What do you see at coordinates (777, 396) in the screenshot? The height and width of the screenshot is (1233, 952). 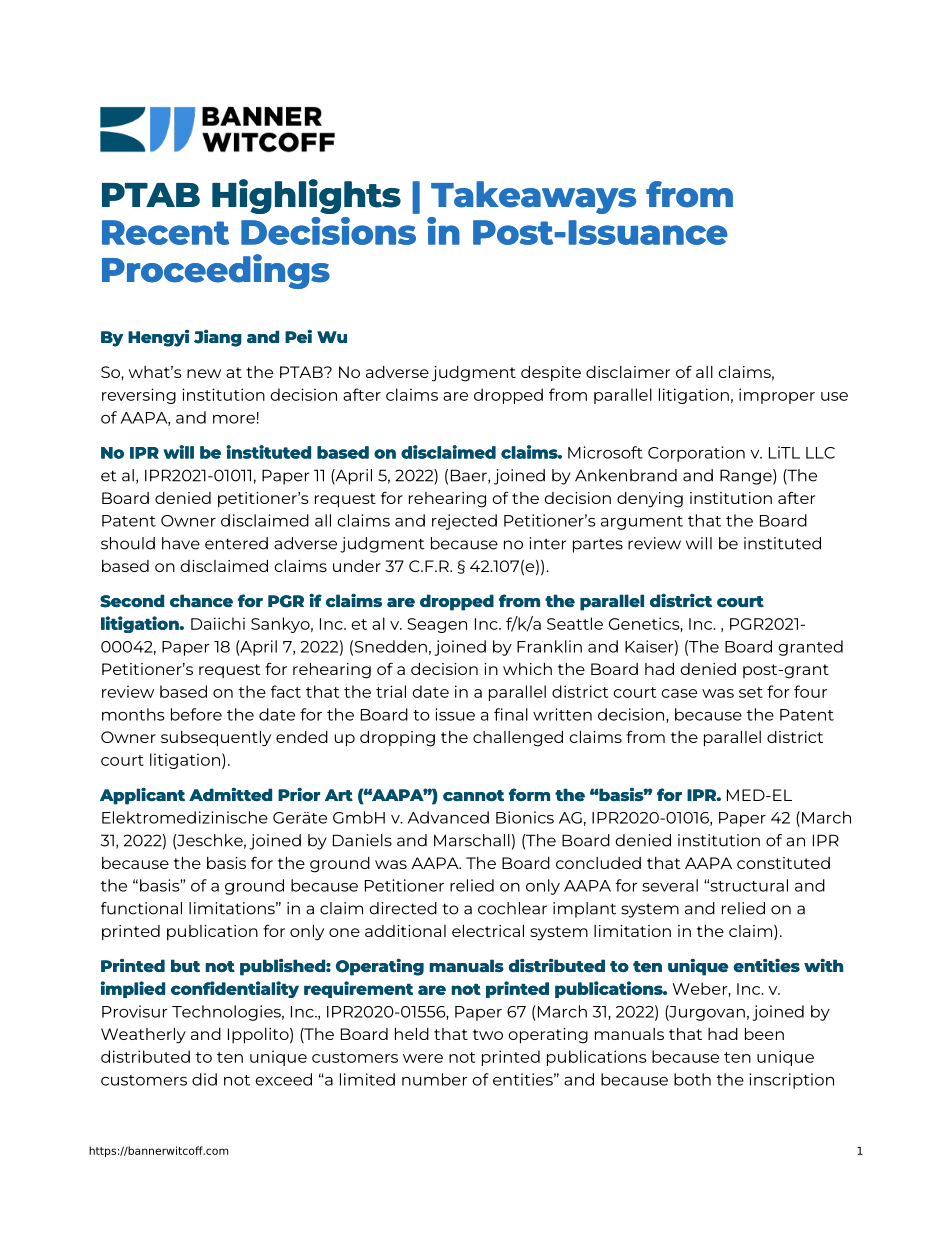 I see `improper` at bounding box center [777, 396].
